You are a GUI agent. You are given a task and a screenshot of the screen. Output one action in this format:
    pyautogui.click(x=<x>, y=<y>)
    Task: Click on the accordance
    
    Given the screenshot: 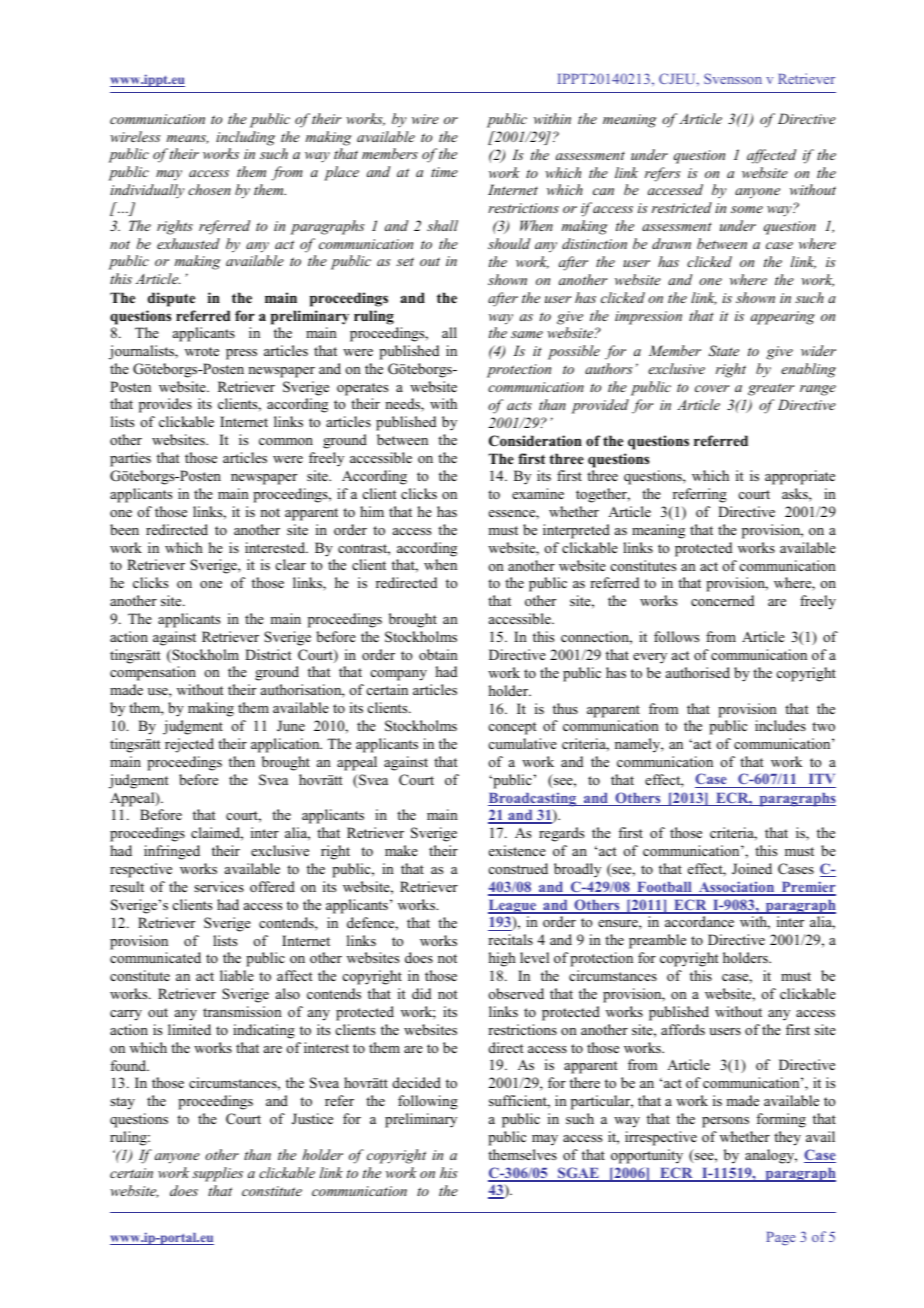 What is the action you would take?
    pyautogui.click(x=699, y=921)
